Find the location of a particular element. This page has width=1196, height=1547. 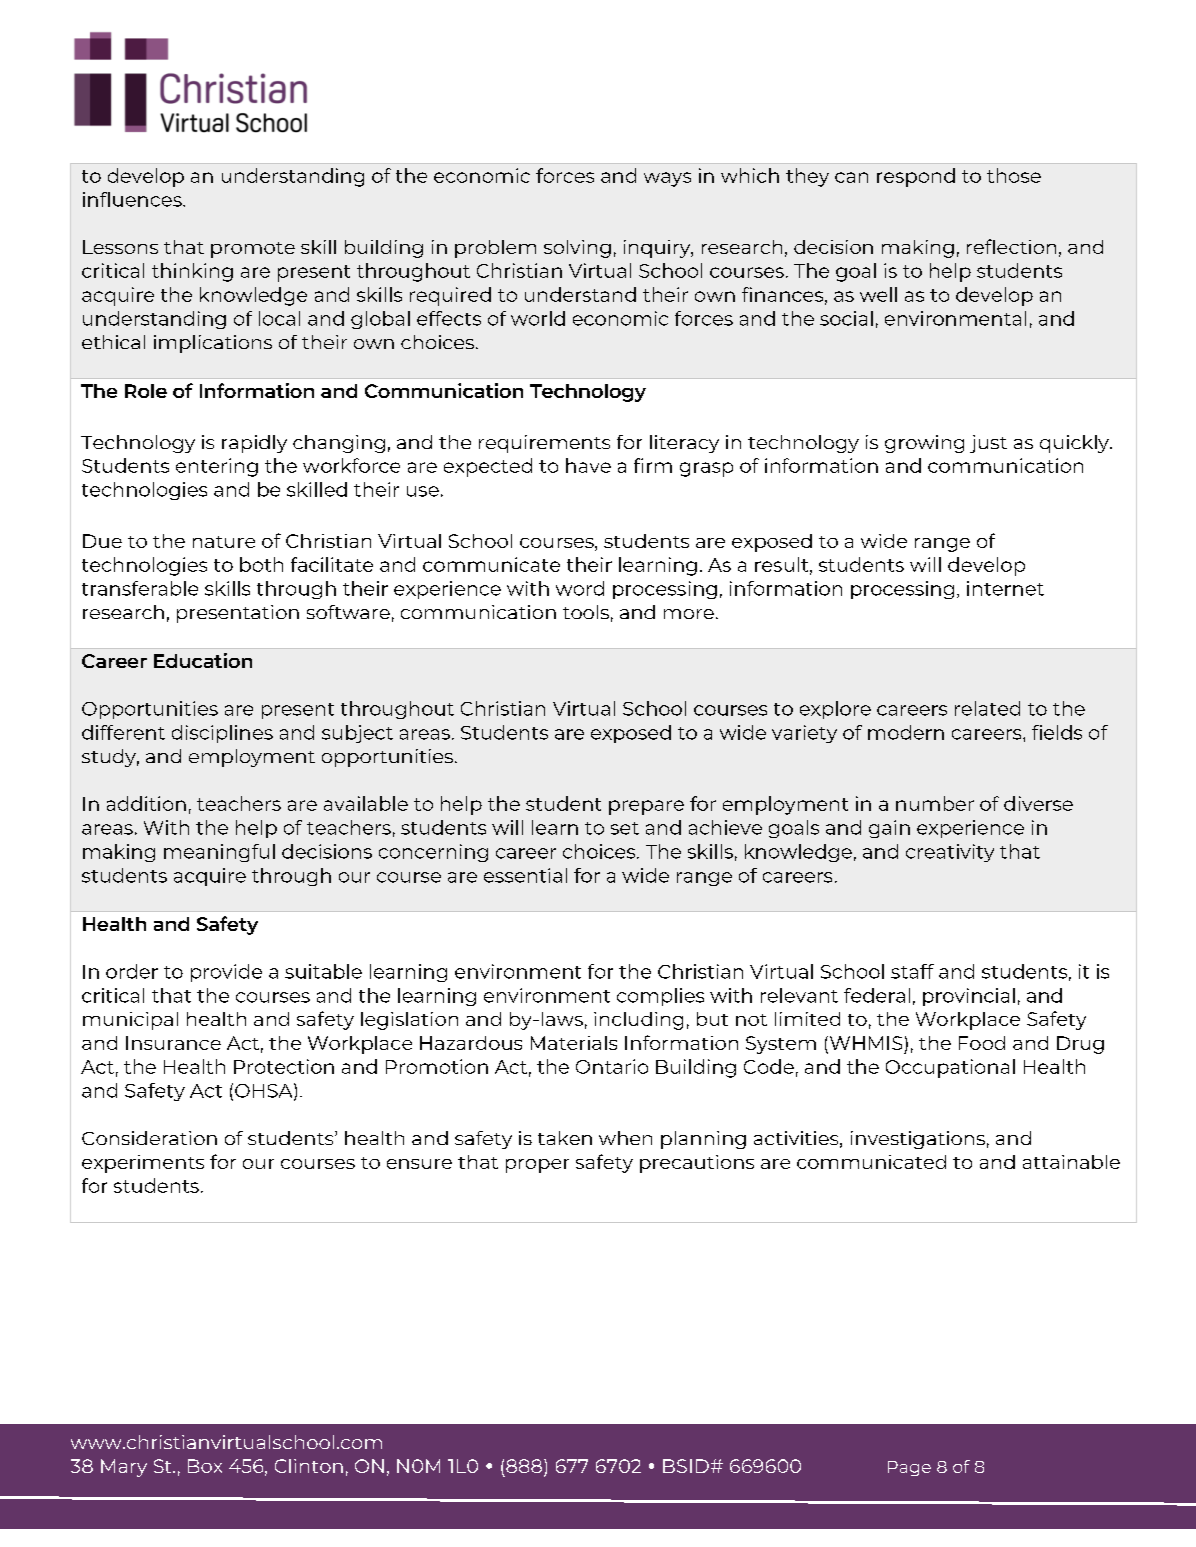

Box is located at coordinates (205, 1466).
